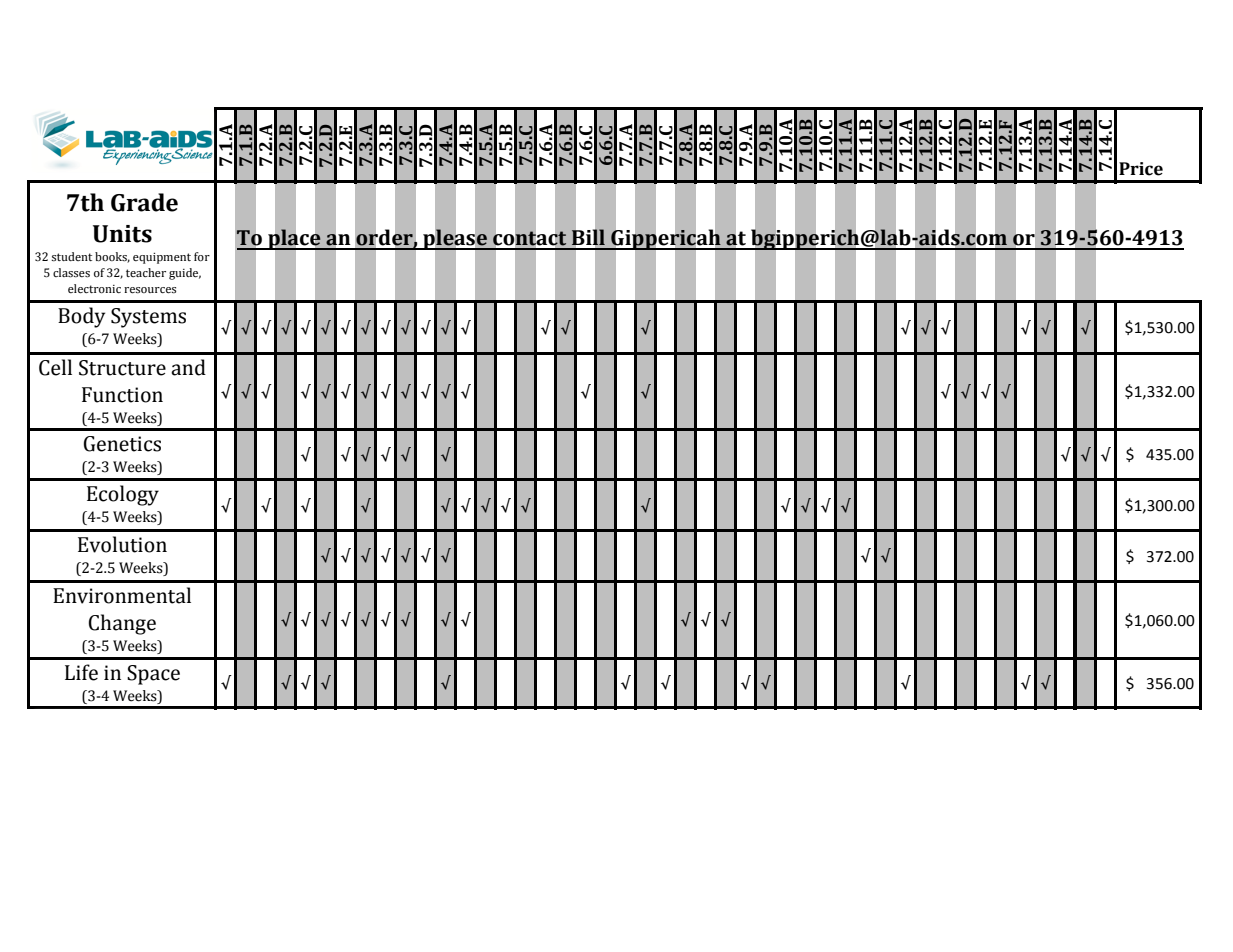 Image resolution: width=1233 pixels, height=952 pixels. What do you see at coordinates (148, 318) in the image?
I see `Systems` at bounding box center [148, 318].
